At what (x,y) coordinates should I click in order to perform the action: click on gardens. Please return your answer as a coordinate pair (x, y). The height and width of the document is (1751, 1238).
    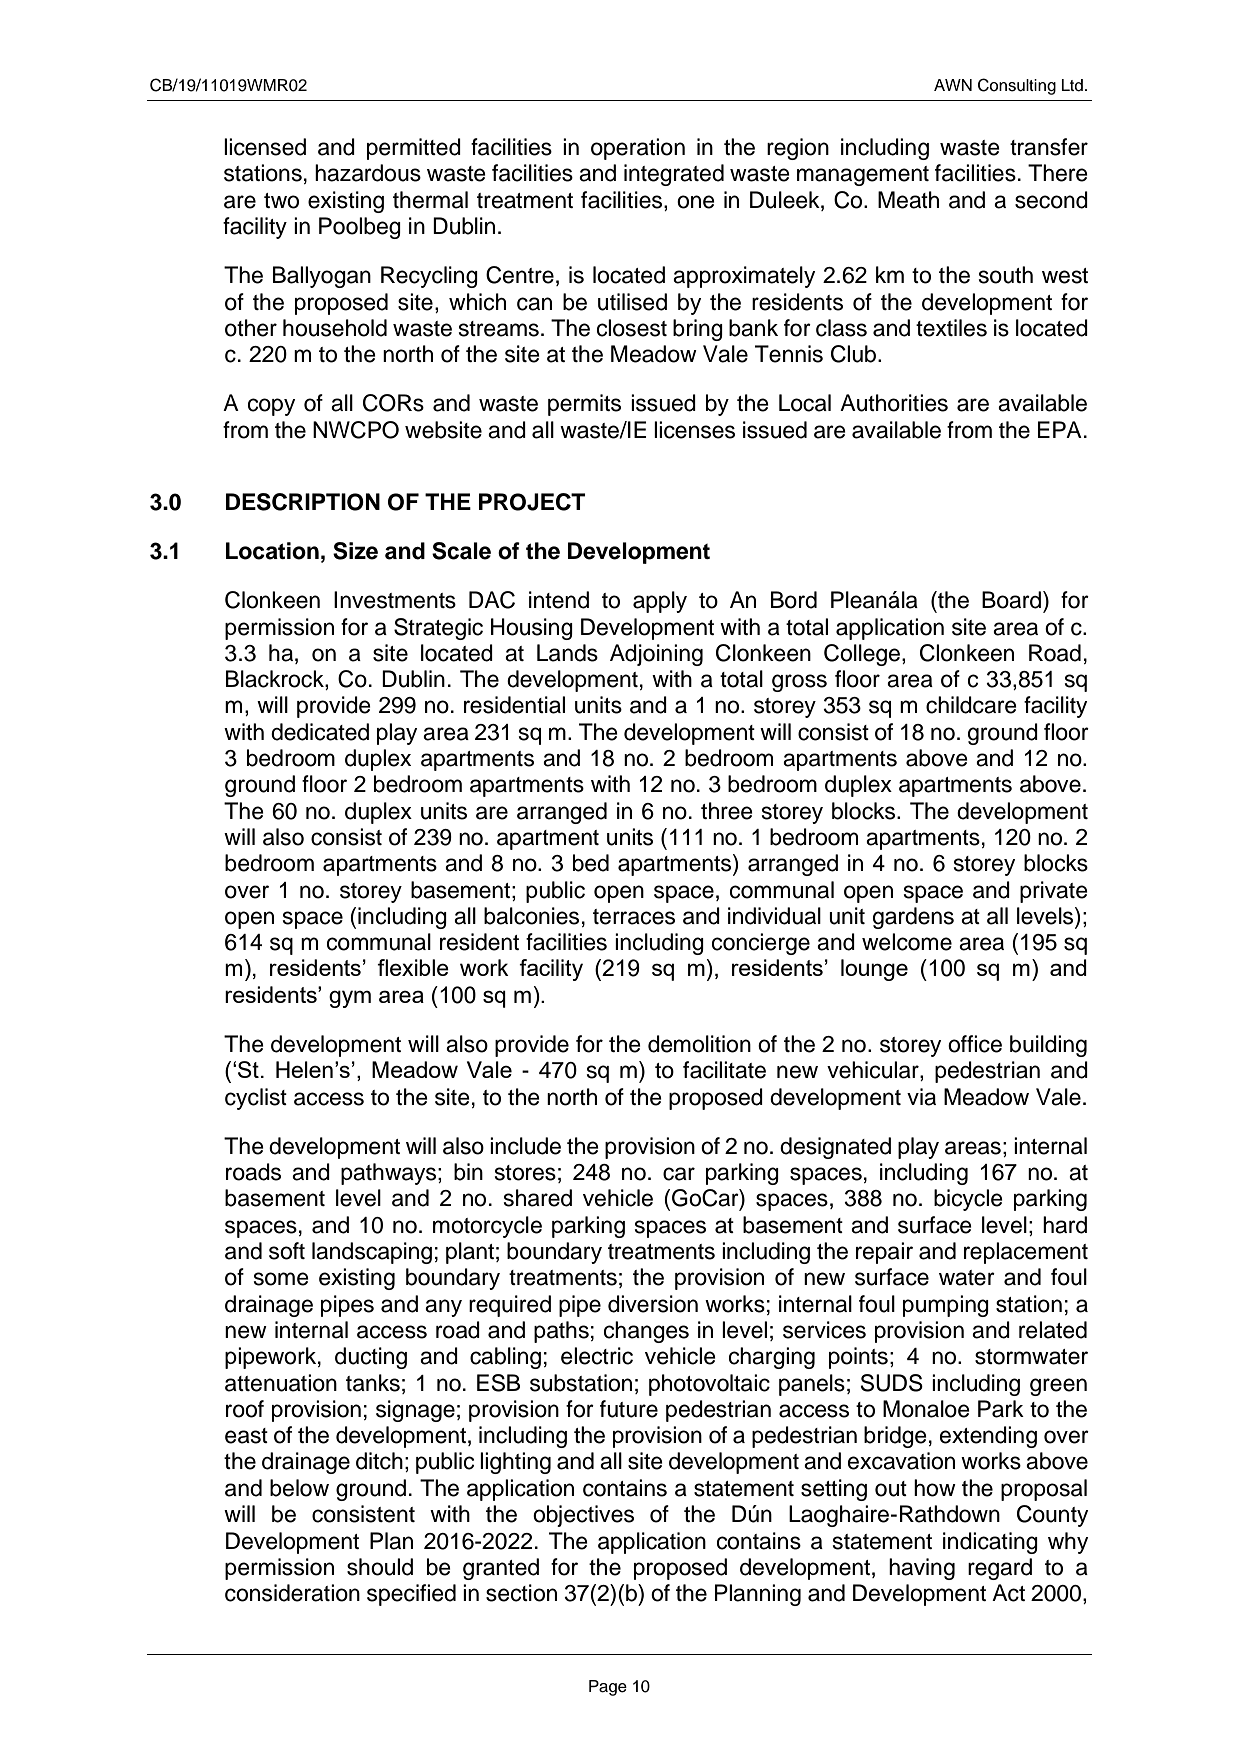
    Looking at the image, I should click on (913, 918).
